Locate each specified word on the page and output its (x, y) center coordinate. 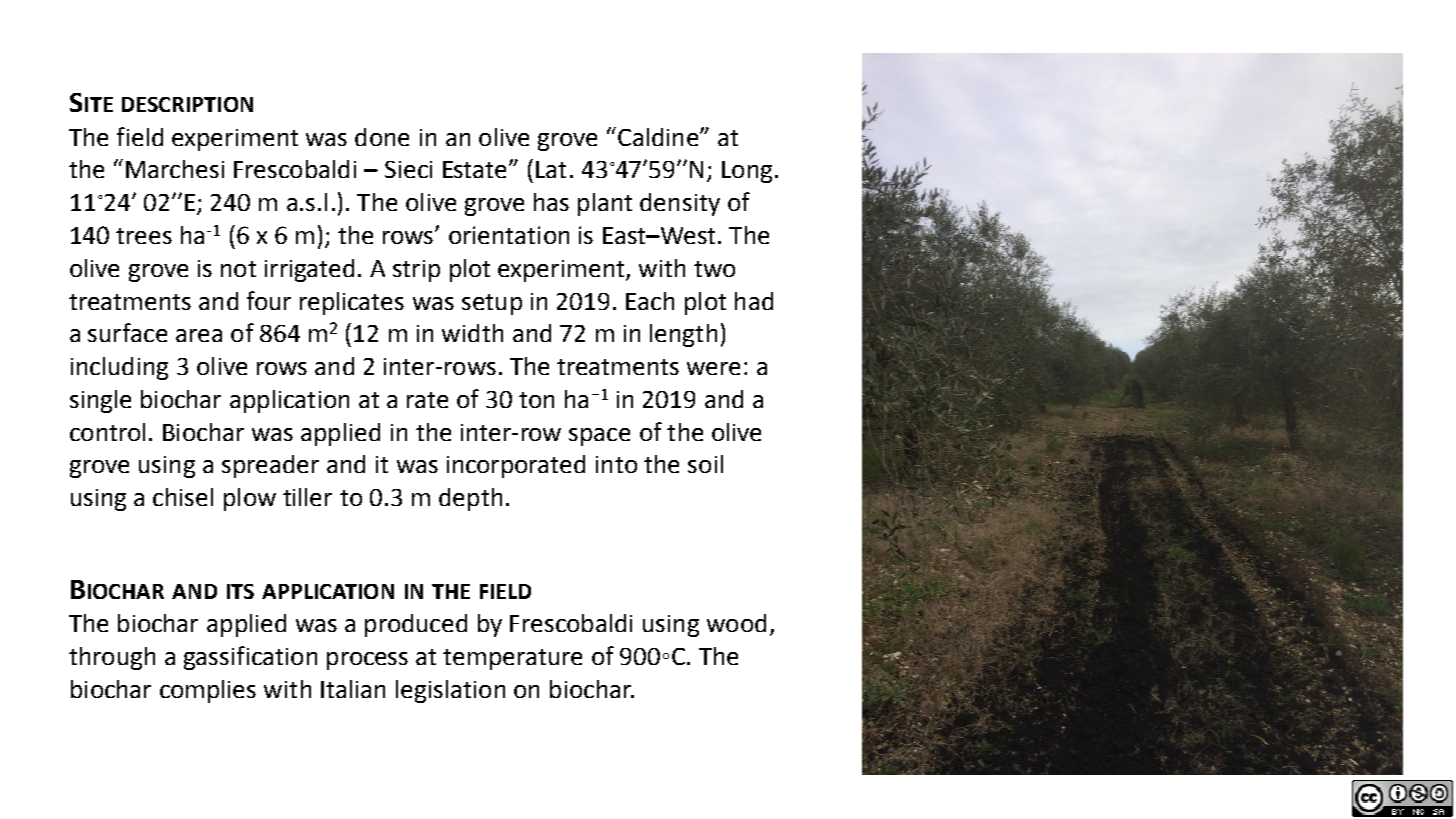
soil (705, 464)
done (382, 137)
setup (492, 304)
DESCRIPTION (187, 104)
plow (250, 499)
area (199, 335)
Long (747, 172)
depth (470, 499)
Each (650, 301)
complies (208, 691)
